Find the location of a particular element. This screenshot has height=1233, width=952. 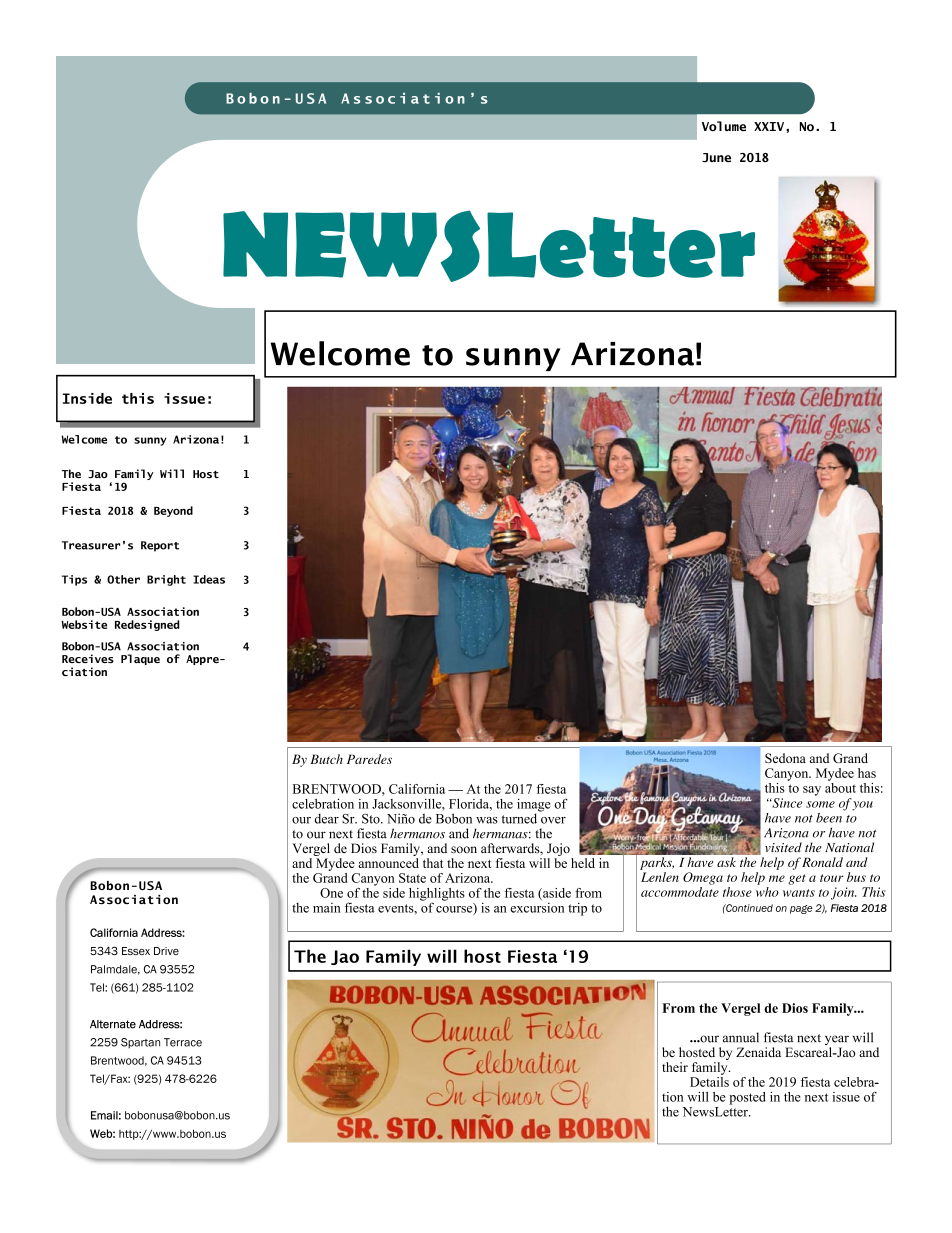

posted is located at coordinates (747, 1098).
